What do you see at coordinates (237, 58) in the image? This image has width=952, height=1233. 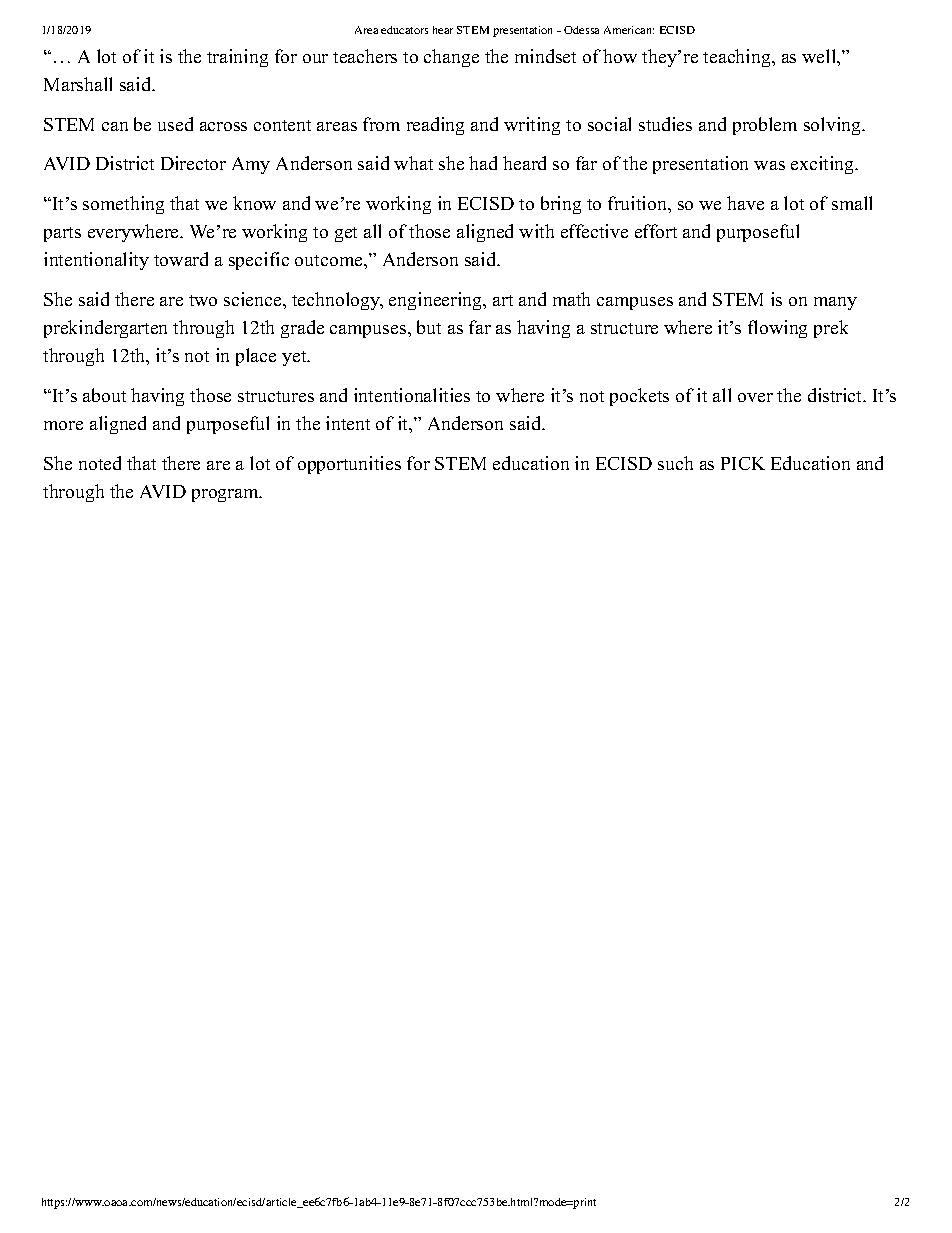 I see `training` at bounding box center [237, 58].
